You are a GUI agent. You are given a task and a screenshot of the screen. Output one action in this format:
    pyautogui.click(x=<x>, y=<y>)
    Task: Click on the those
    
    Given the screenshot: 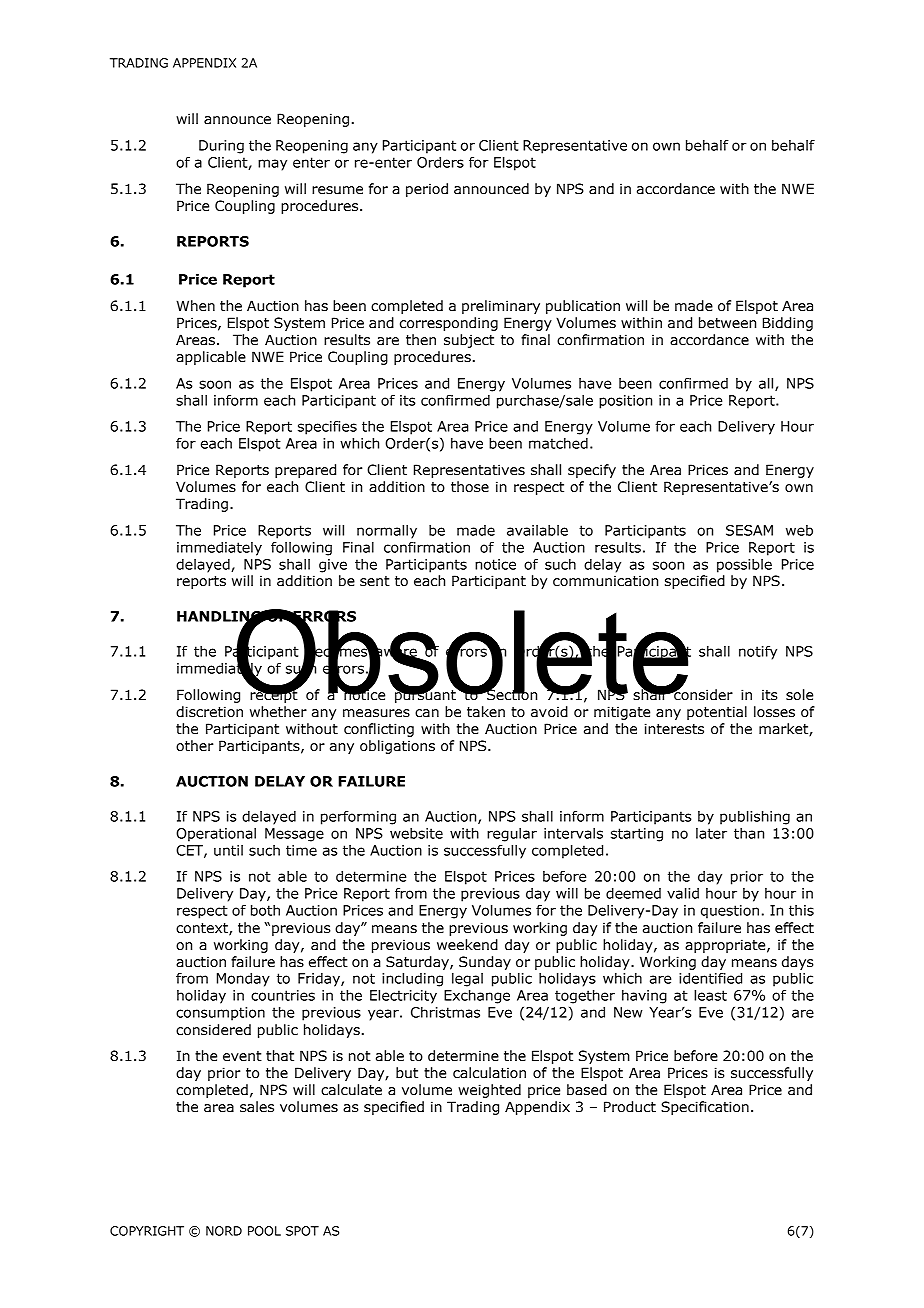 What is the action you would take?
    pyautogui.click(x=470, y=487)
